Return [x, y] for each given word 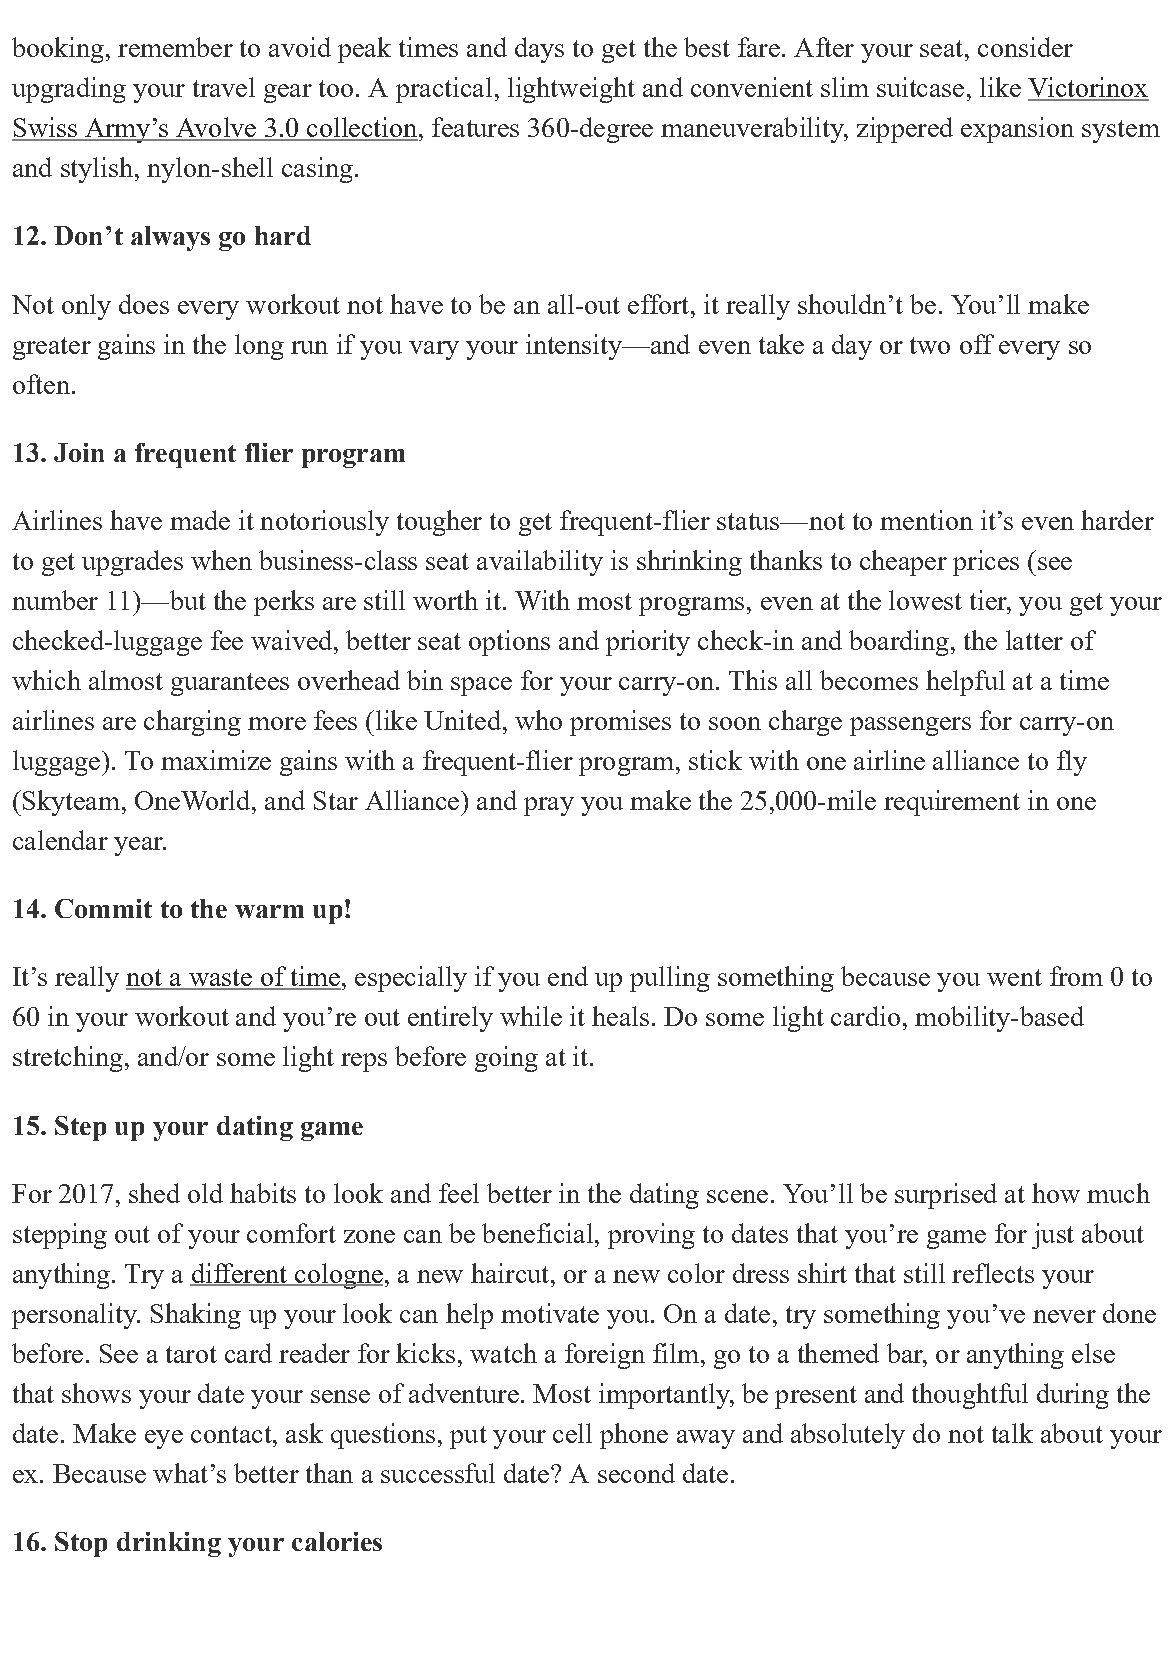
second [636, 1473]
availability [540, 563]
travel [224, 87]
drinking [169, 1544]
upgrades [132, 563]
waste [220, 979]
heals [620, 1016]
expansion [1017, 130]
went [1014, 977]
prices [986, 563]
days [539, 50]
